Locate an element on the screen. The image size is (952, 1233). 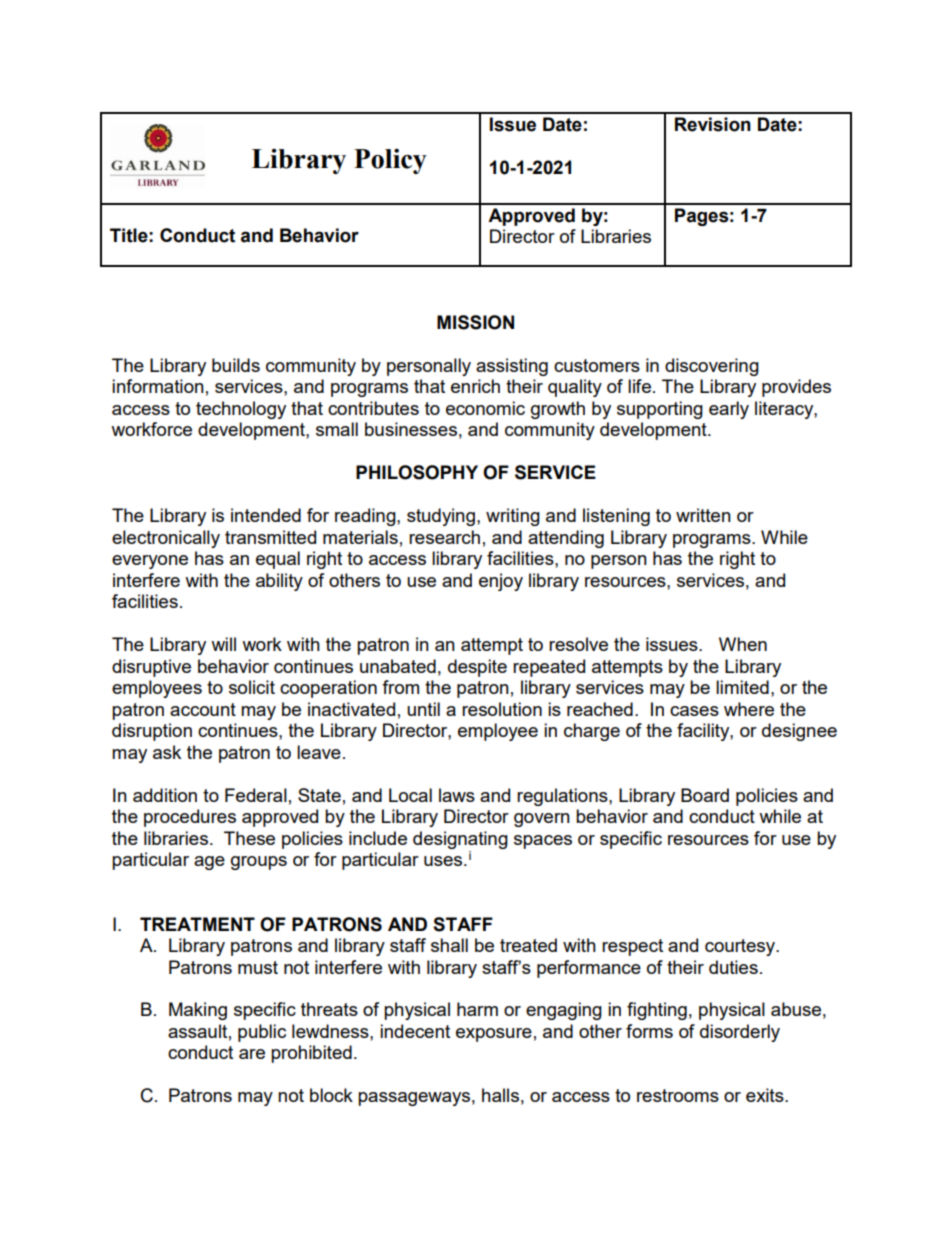
will is located at coordinates (223, 644).
